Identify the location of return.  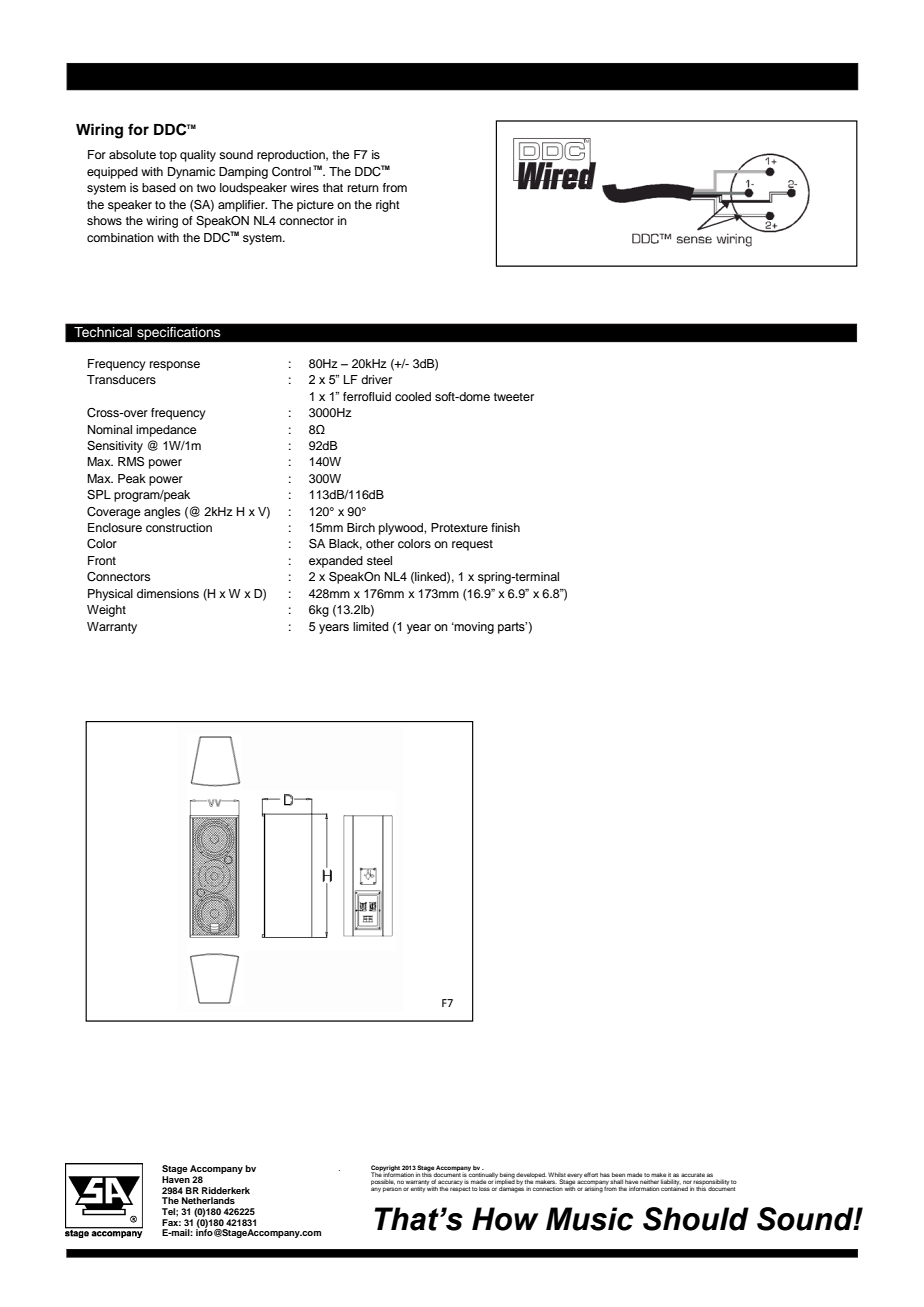
(363, 188).
